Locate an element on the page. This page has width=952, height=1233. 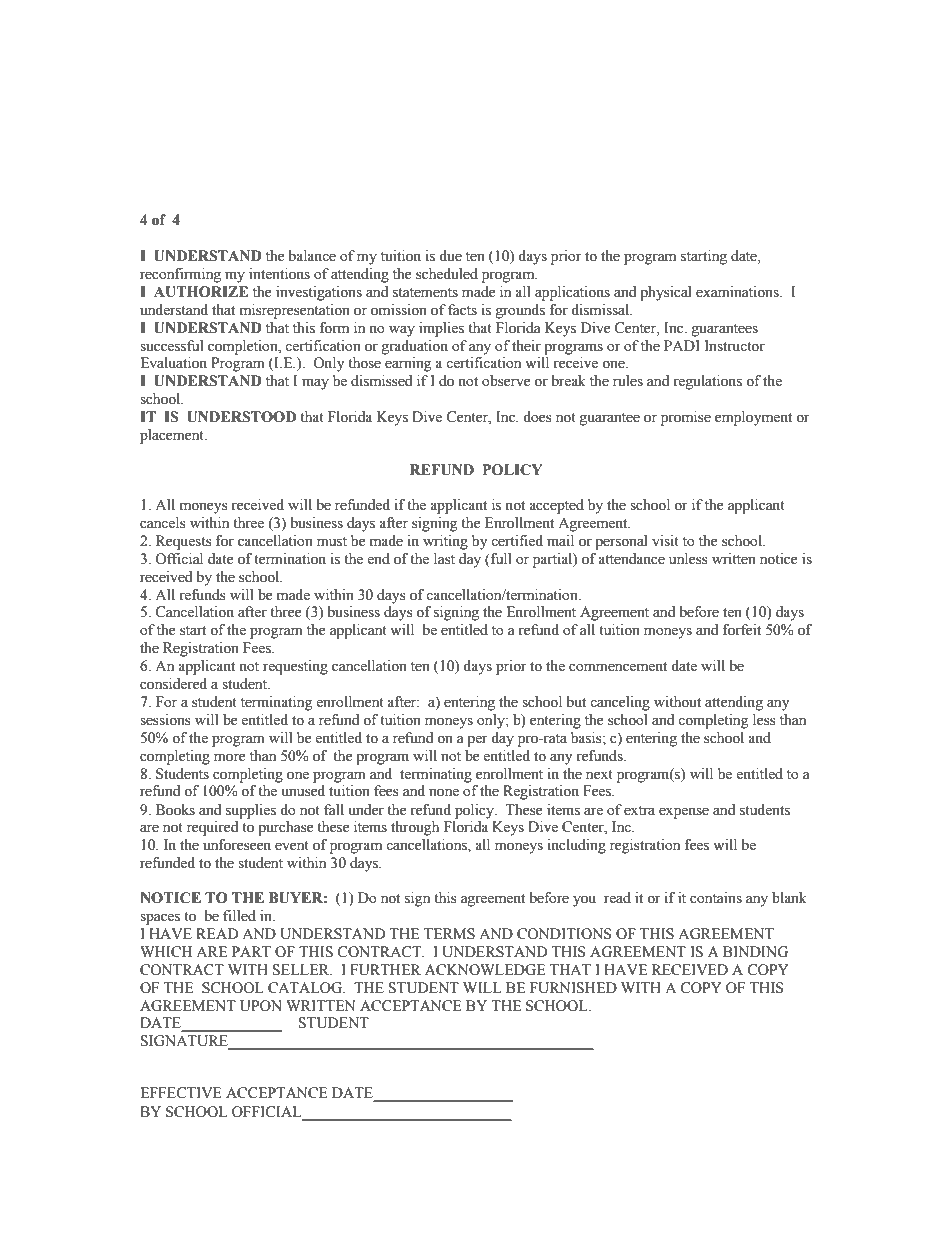
forfeit is located at coordinates (742, 630).
